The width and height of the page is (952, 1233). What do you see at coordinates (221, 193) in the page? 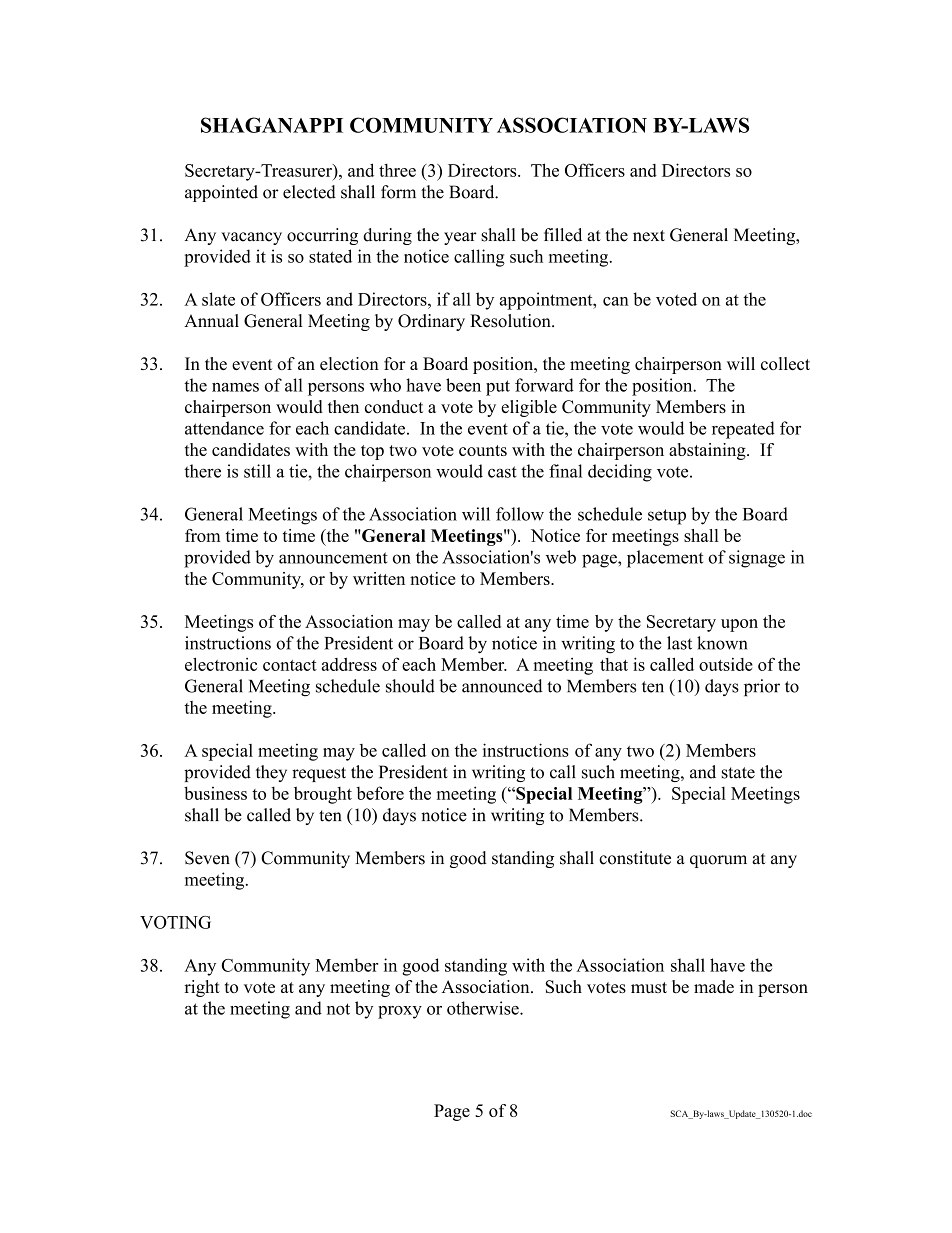
I see `appointed` at bounding box center [221, 193].
